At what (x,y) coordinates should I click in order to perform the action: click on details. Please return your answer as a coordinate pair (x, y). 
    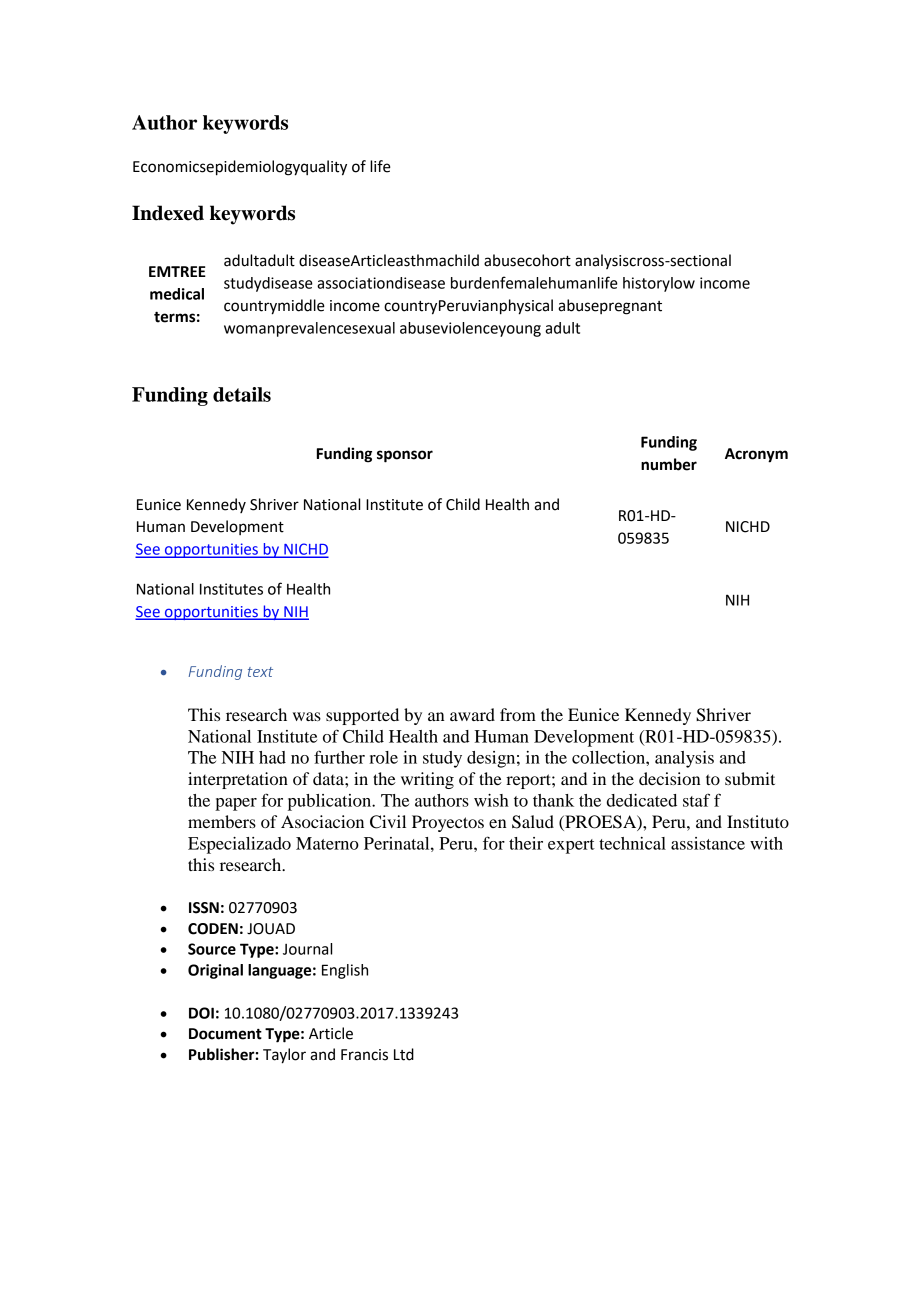
    Looking at the image, I should click on (242, 394).
